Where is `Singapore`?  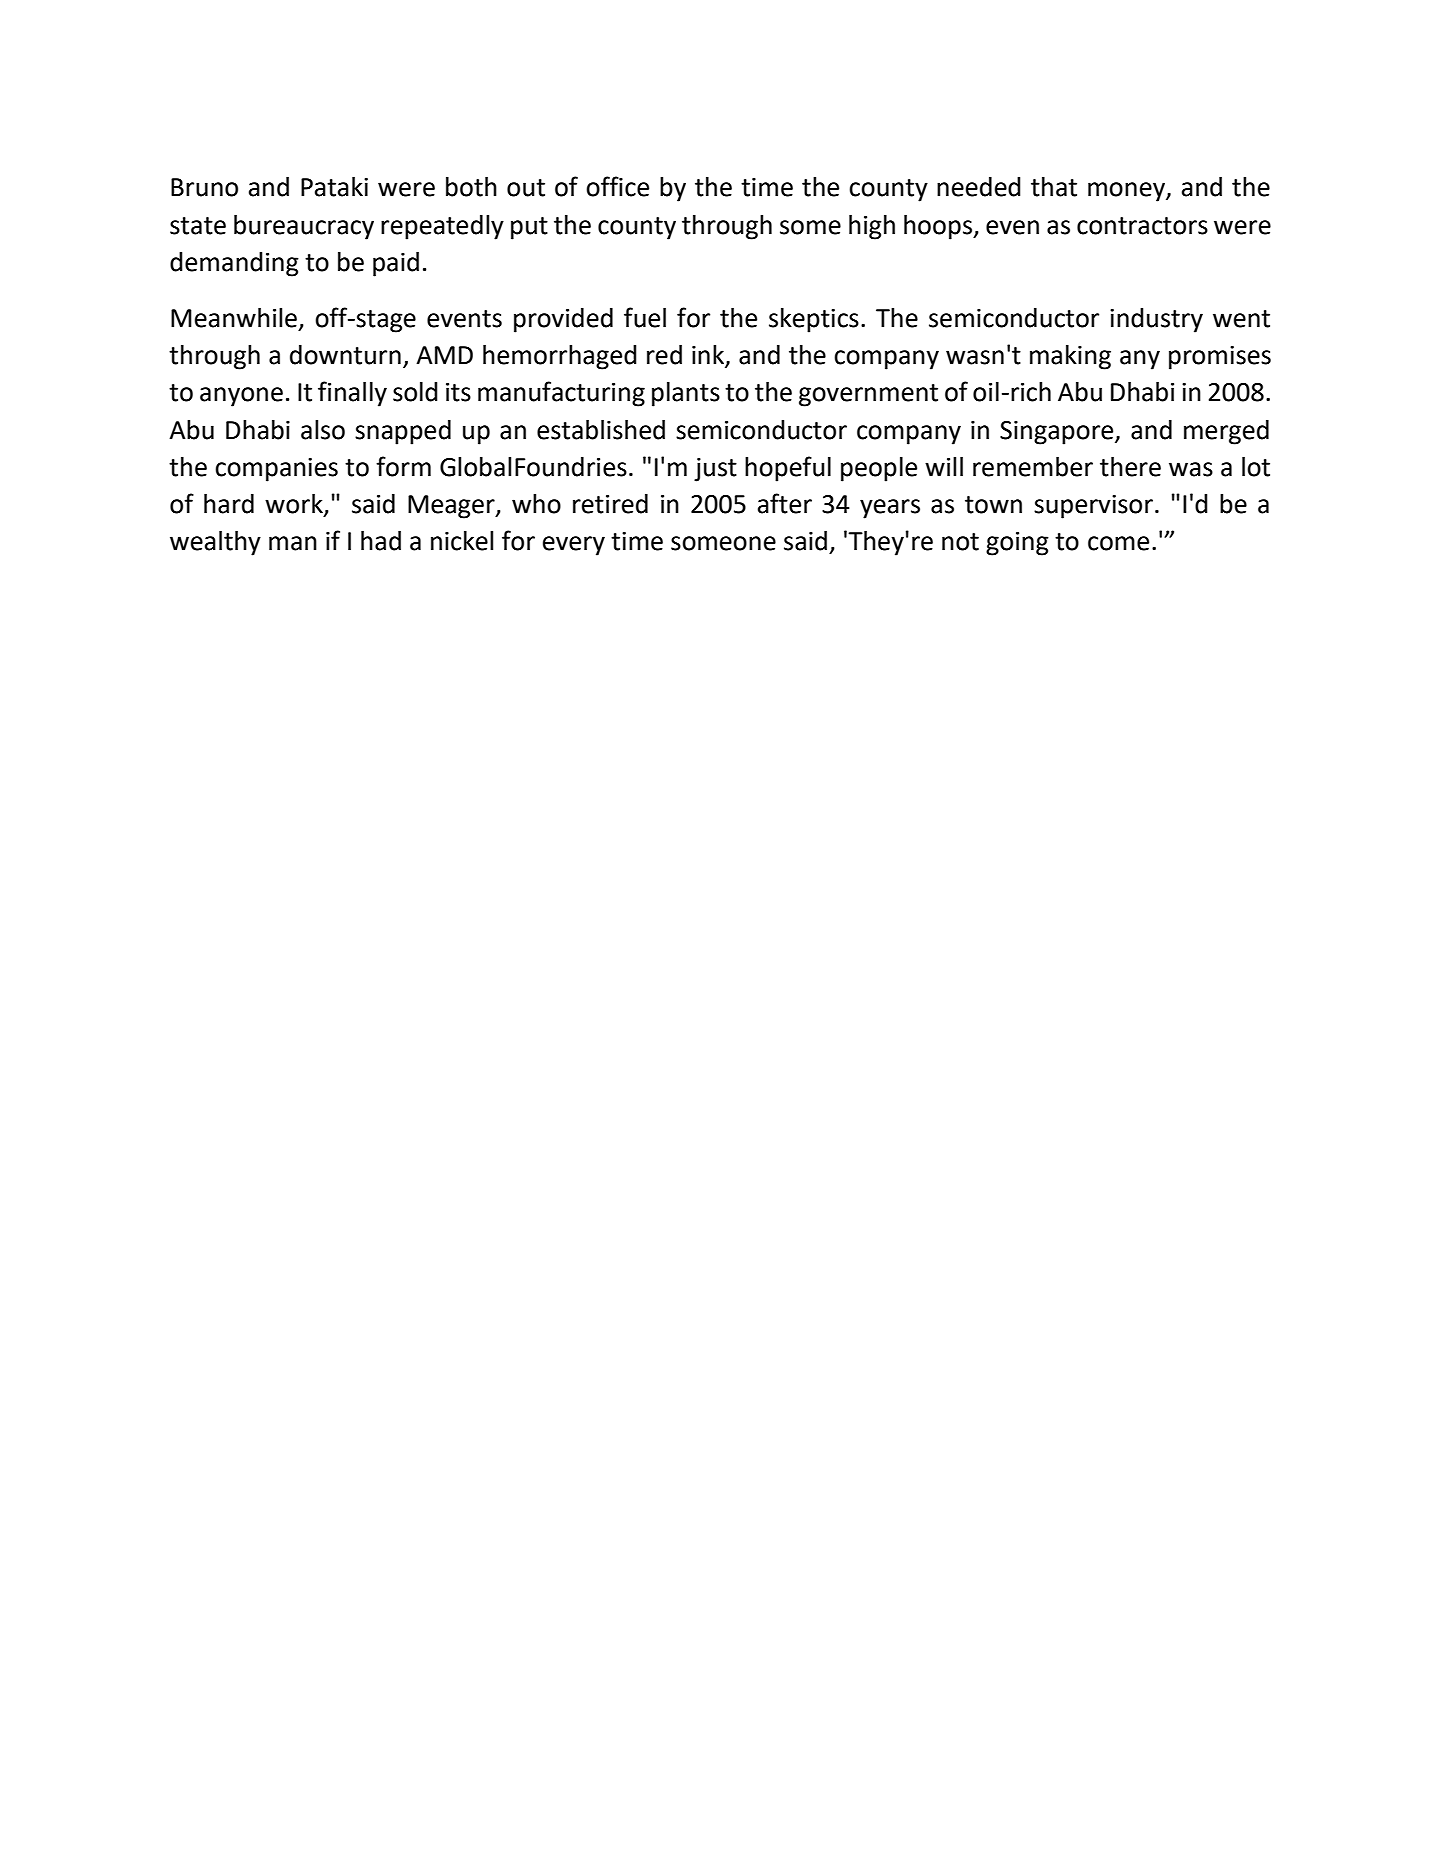
Singapore is located at coordinates (1058, 433).
